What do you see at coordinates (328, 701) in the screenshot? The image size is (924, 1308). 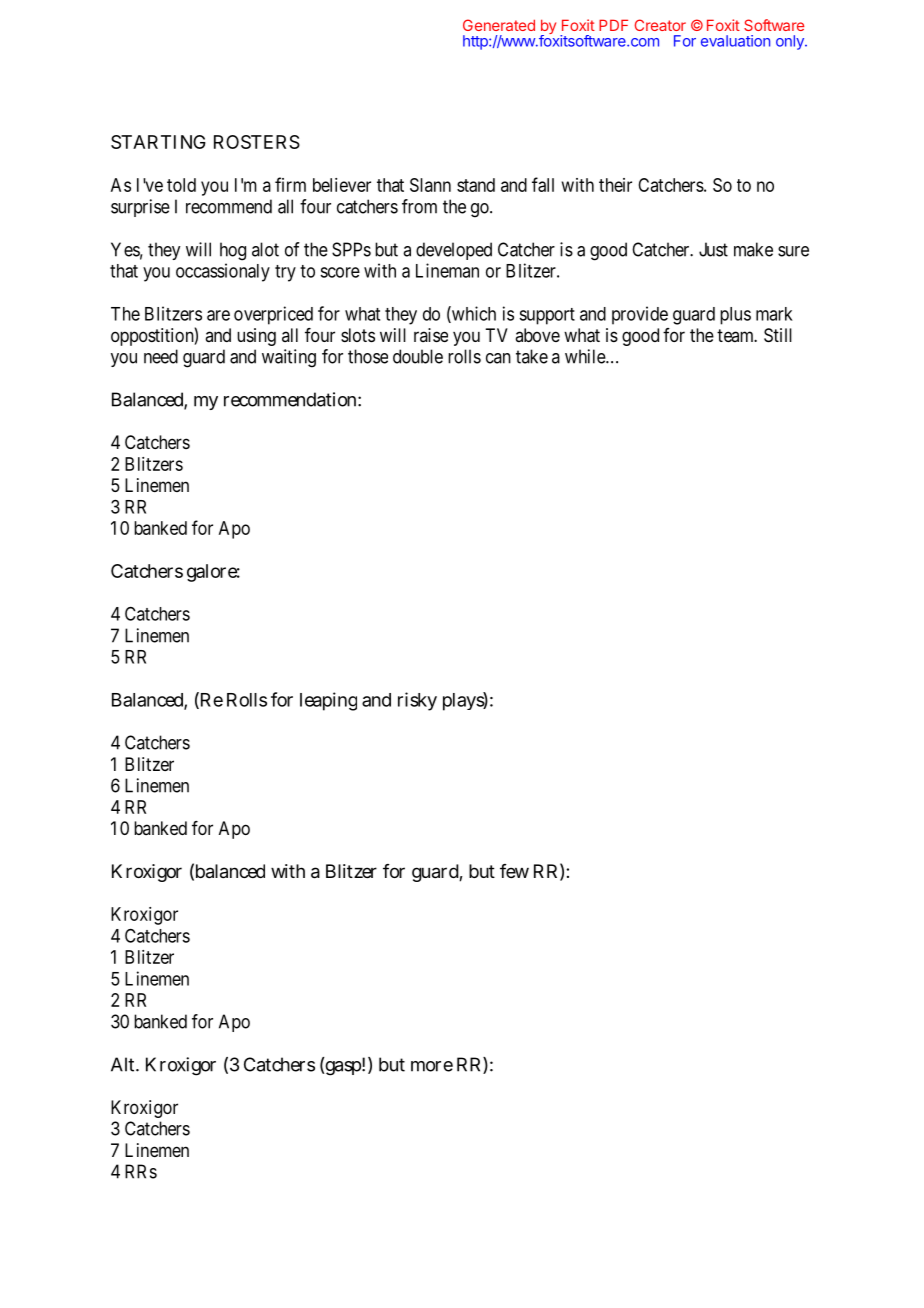 I see `leaping` at bounding box center [328, 701].
